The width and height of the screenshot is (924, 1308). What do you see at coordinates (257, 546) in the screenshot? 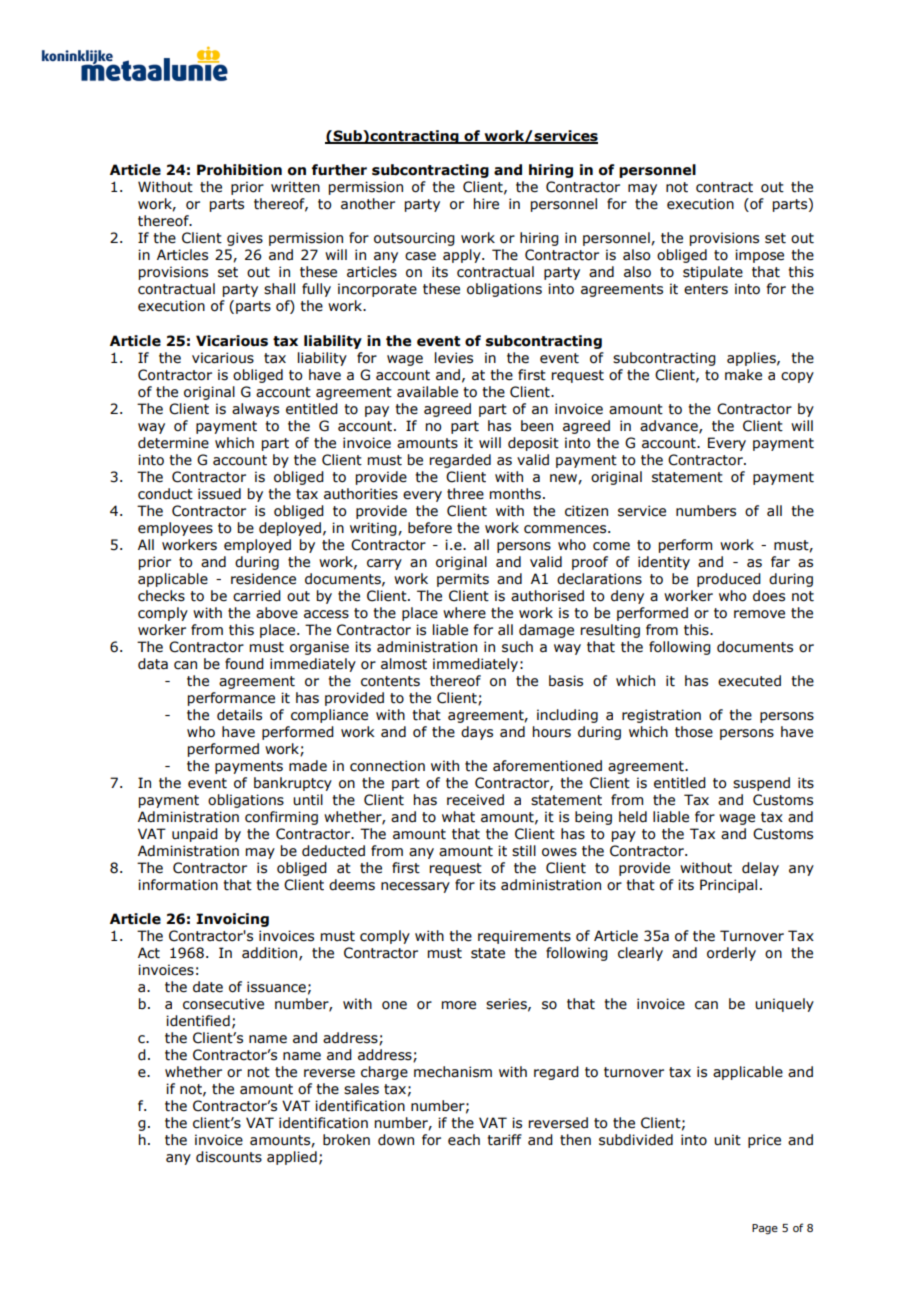
I see `employed` at bounding box center [257, 546].
